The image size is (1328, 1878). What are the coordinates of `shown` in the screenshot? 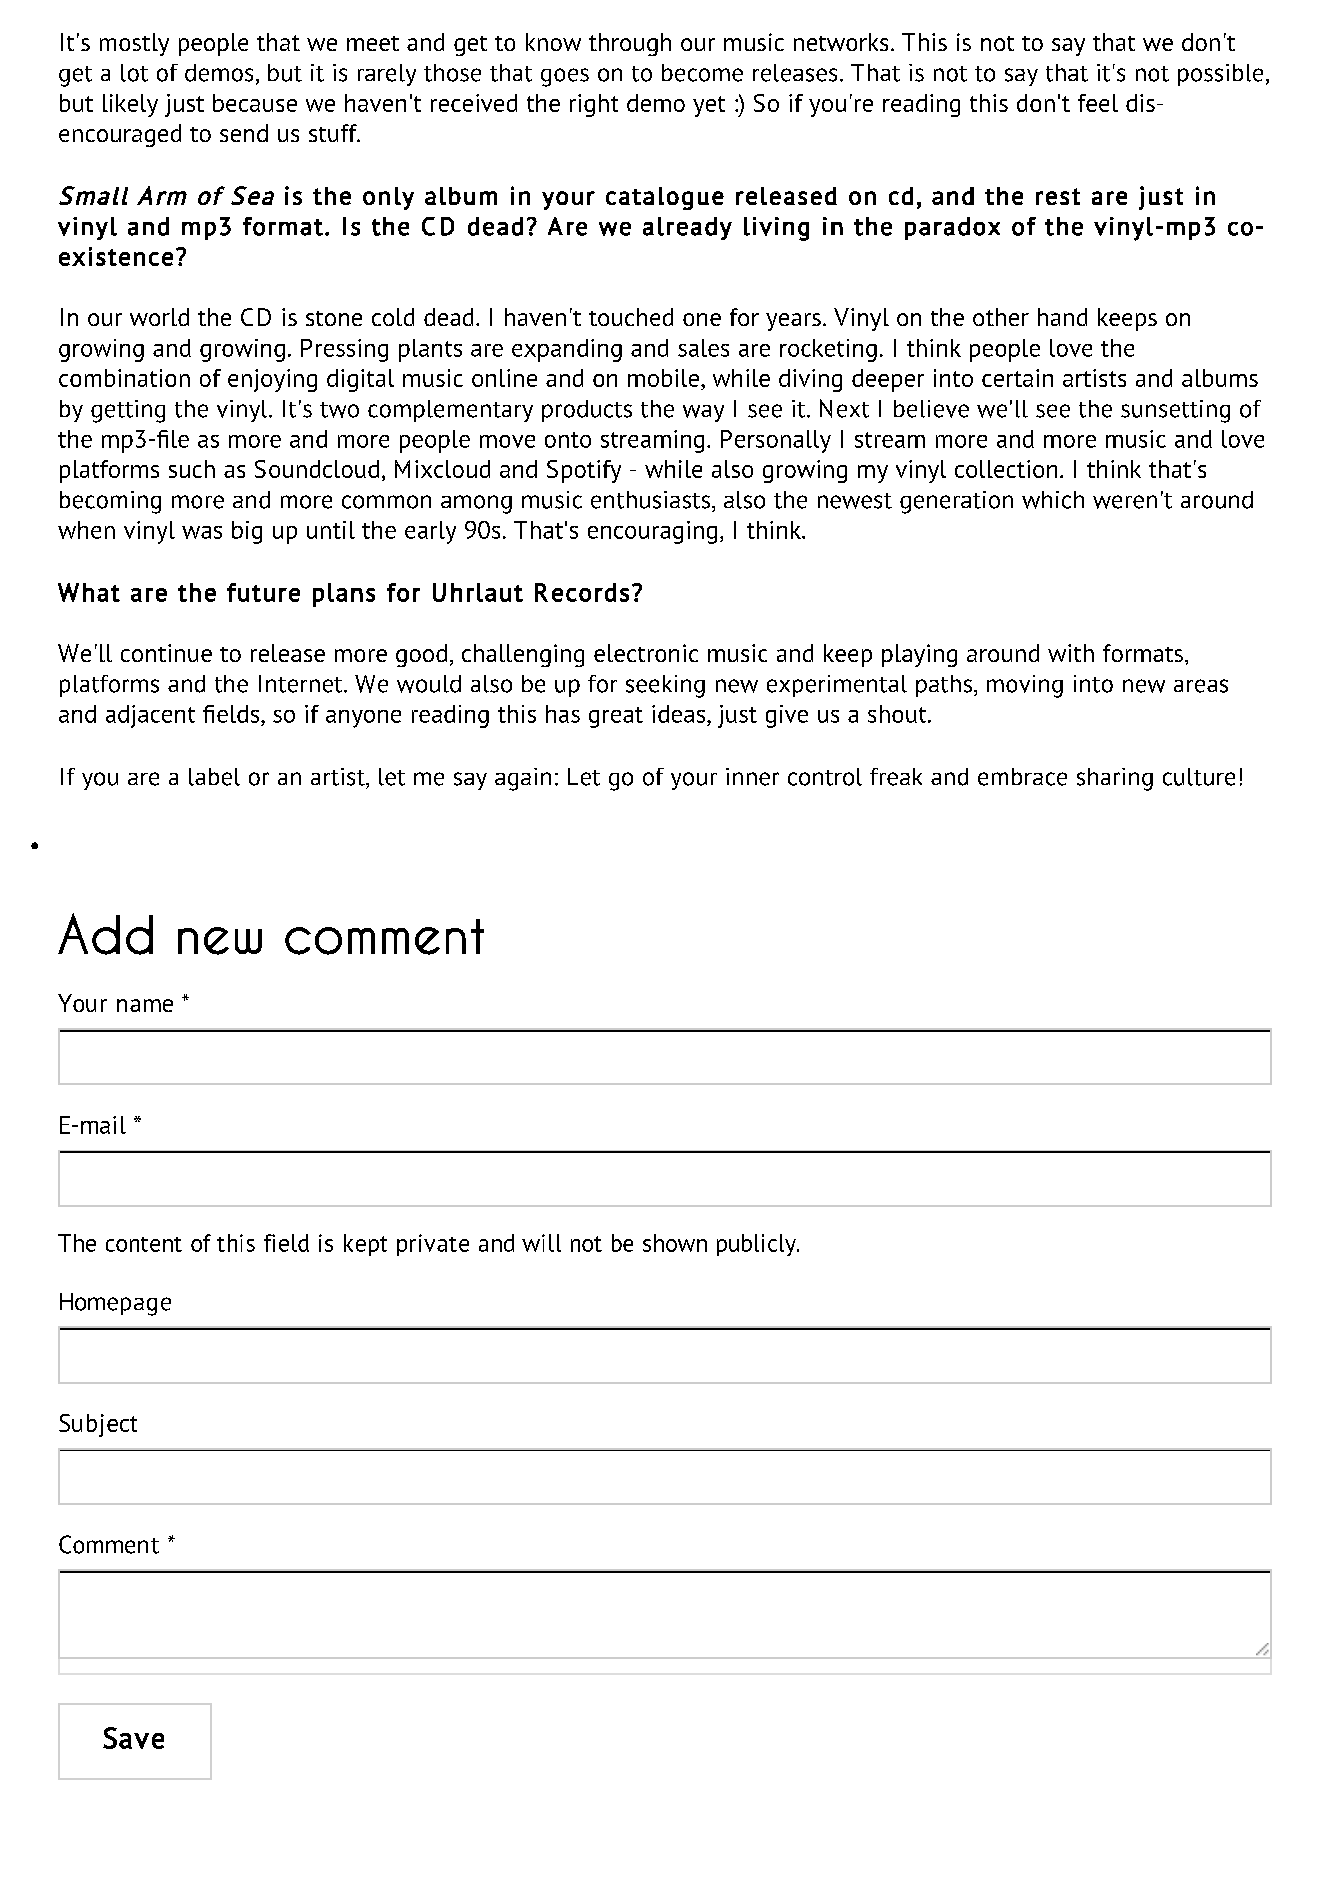 It's located at (675, 1243).
